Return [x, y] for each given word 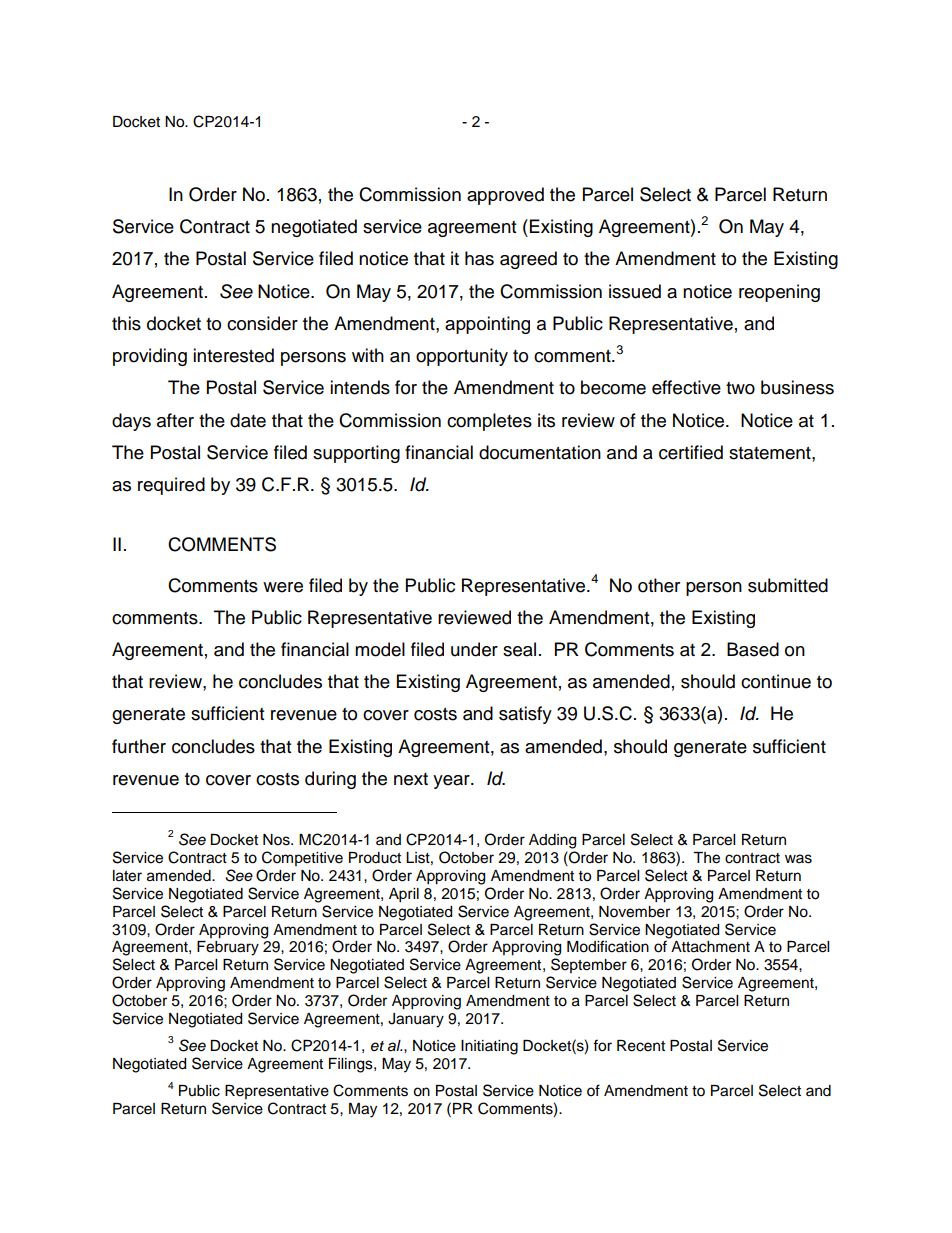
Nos [277, 840]
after [175, 420]
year [452, 782]
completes [489, 422]
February [228, 948]
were [283, 587]
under [474, 649]
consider [262, 323]
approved [505, 196]
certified [691, 452]
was [798, 859]
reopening [779, 293]
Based [753, 649]
